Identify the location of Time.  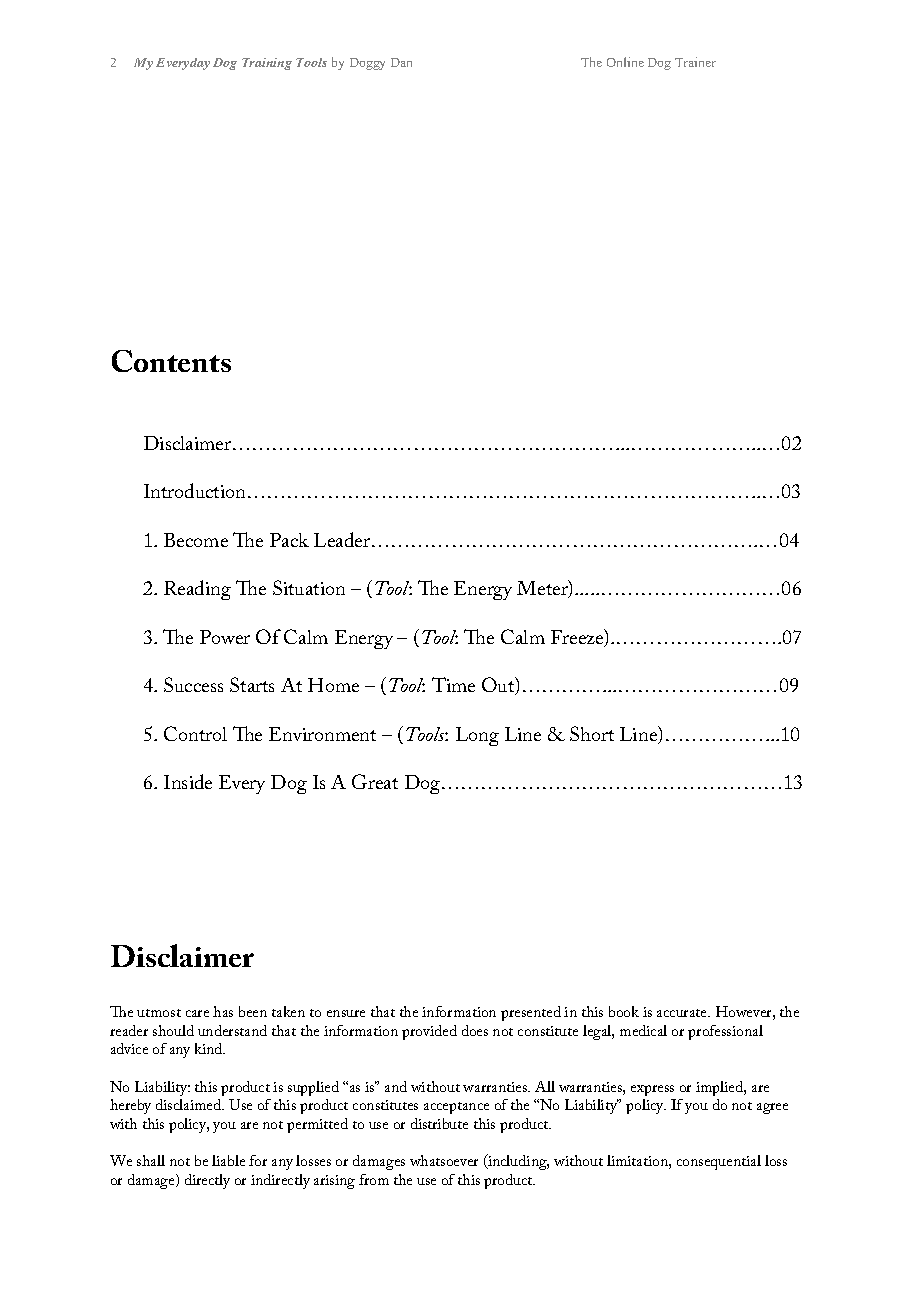
(453, 684).
